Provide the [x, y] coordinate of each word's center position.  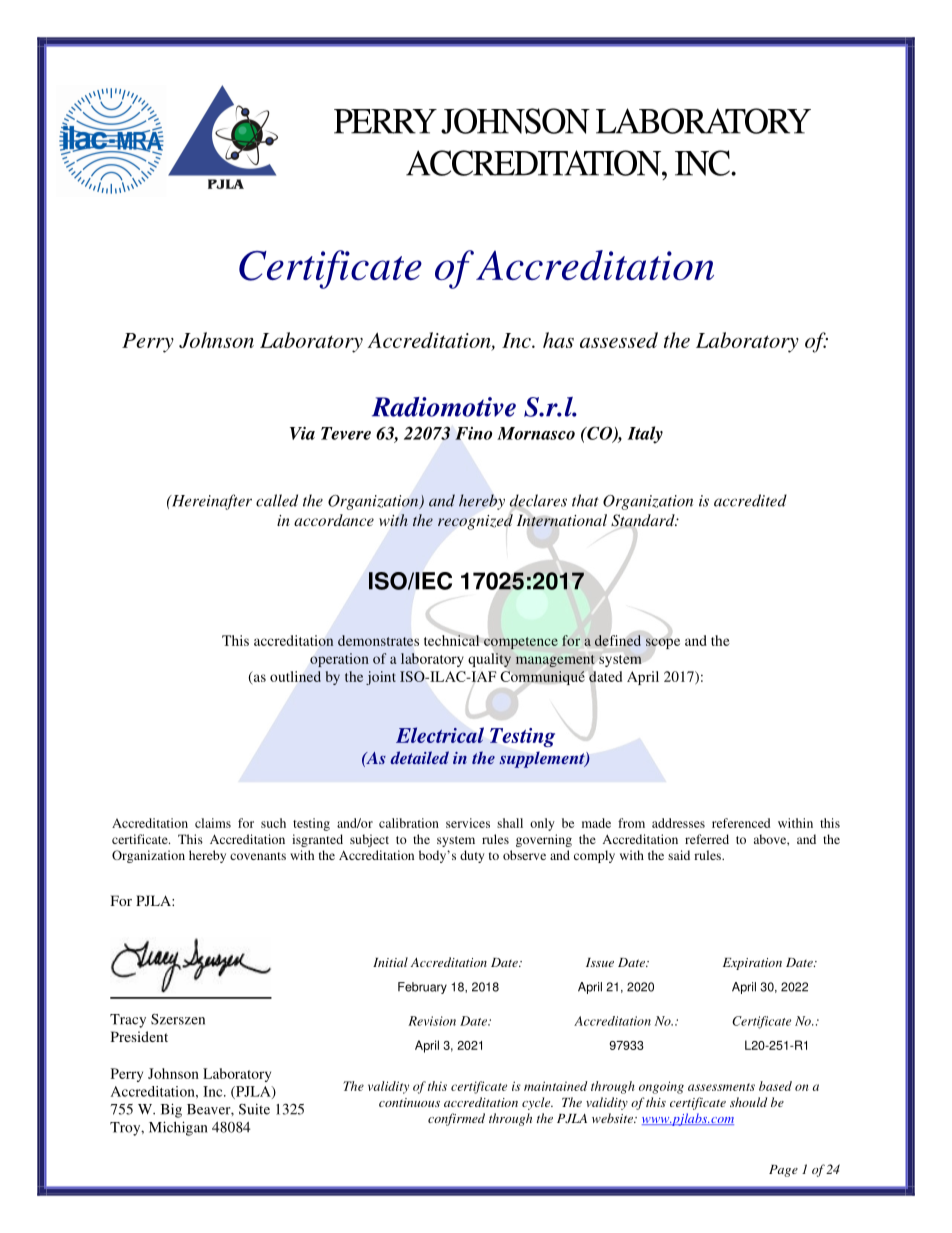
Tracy [128, 1021]
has [558, 340]
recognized [475, 522]
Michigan [178, 1128]
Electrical [440, 735]
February [422, 988]
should [748, 1102]
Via [302, 433]
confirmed [456, 1119]
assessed [619, 340]
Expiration [752, 964]
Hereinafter [210, 502]
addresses [678, 823]
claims [213, 823]
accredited [750, 500]
